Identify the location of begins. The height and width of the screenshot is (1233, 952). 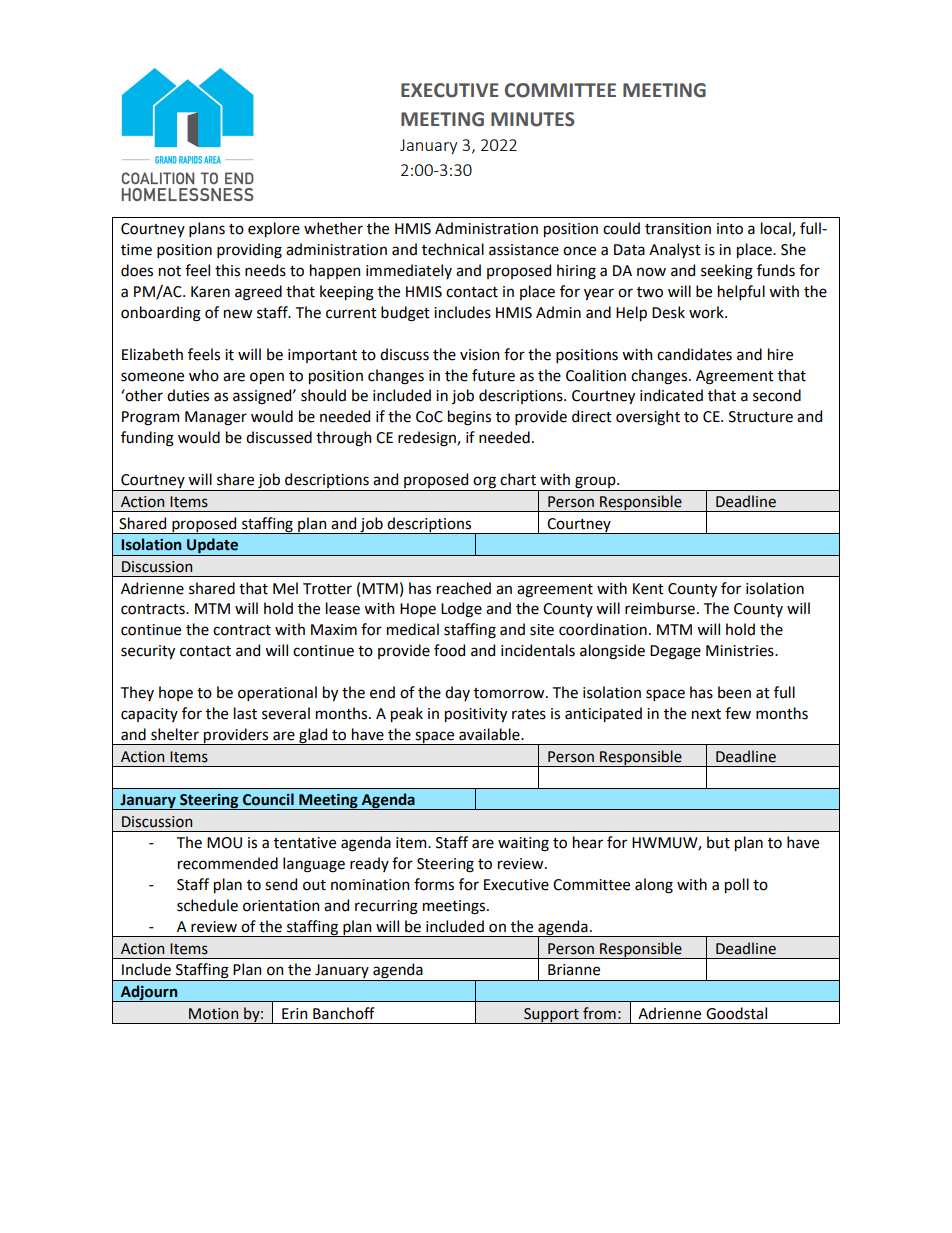
(469, 418).
